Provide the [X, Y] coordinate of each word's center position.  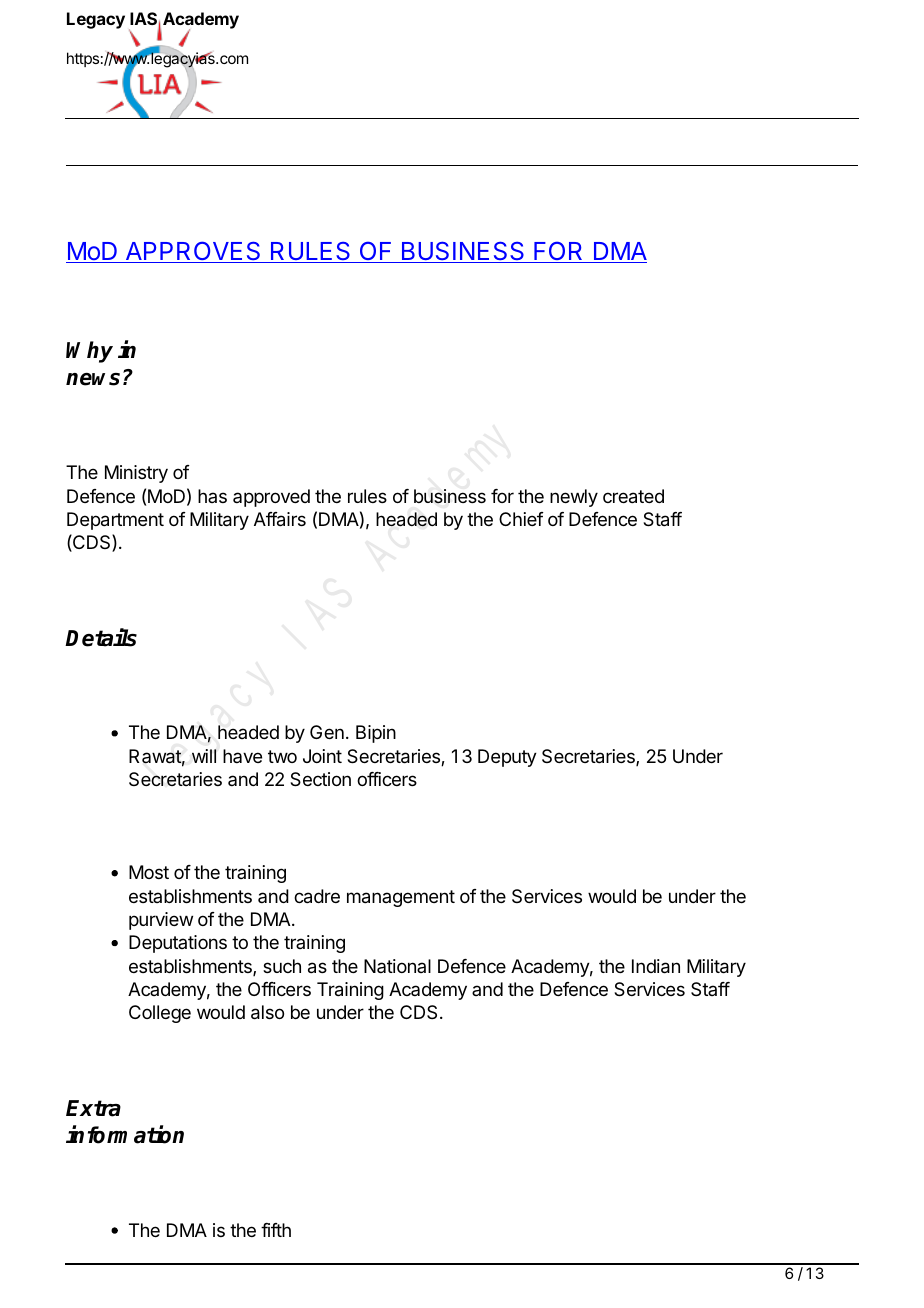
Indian [656, 966]
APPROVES [193, 252]
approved [271, 498]
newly [574, 498]
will [204, 756]
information [125, 1134]
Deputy [507, 758]
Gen [327, 732]
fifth [276, 1230]
